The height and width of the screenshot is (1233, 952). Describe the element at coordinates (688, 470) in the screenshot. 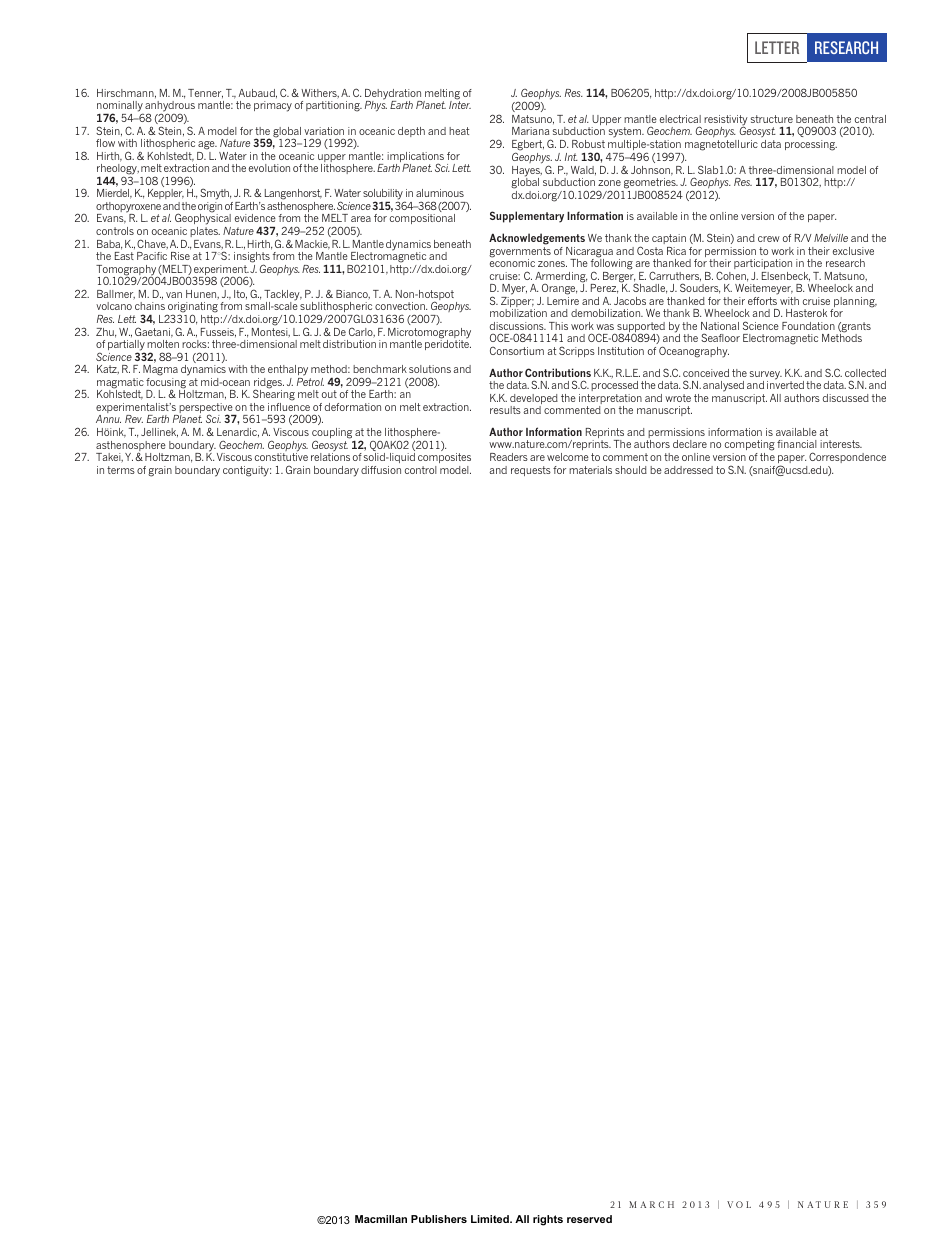

I see `addressed` at that location.
